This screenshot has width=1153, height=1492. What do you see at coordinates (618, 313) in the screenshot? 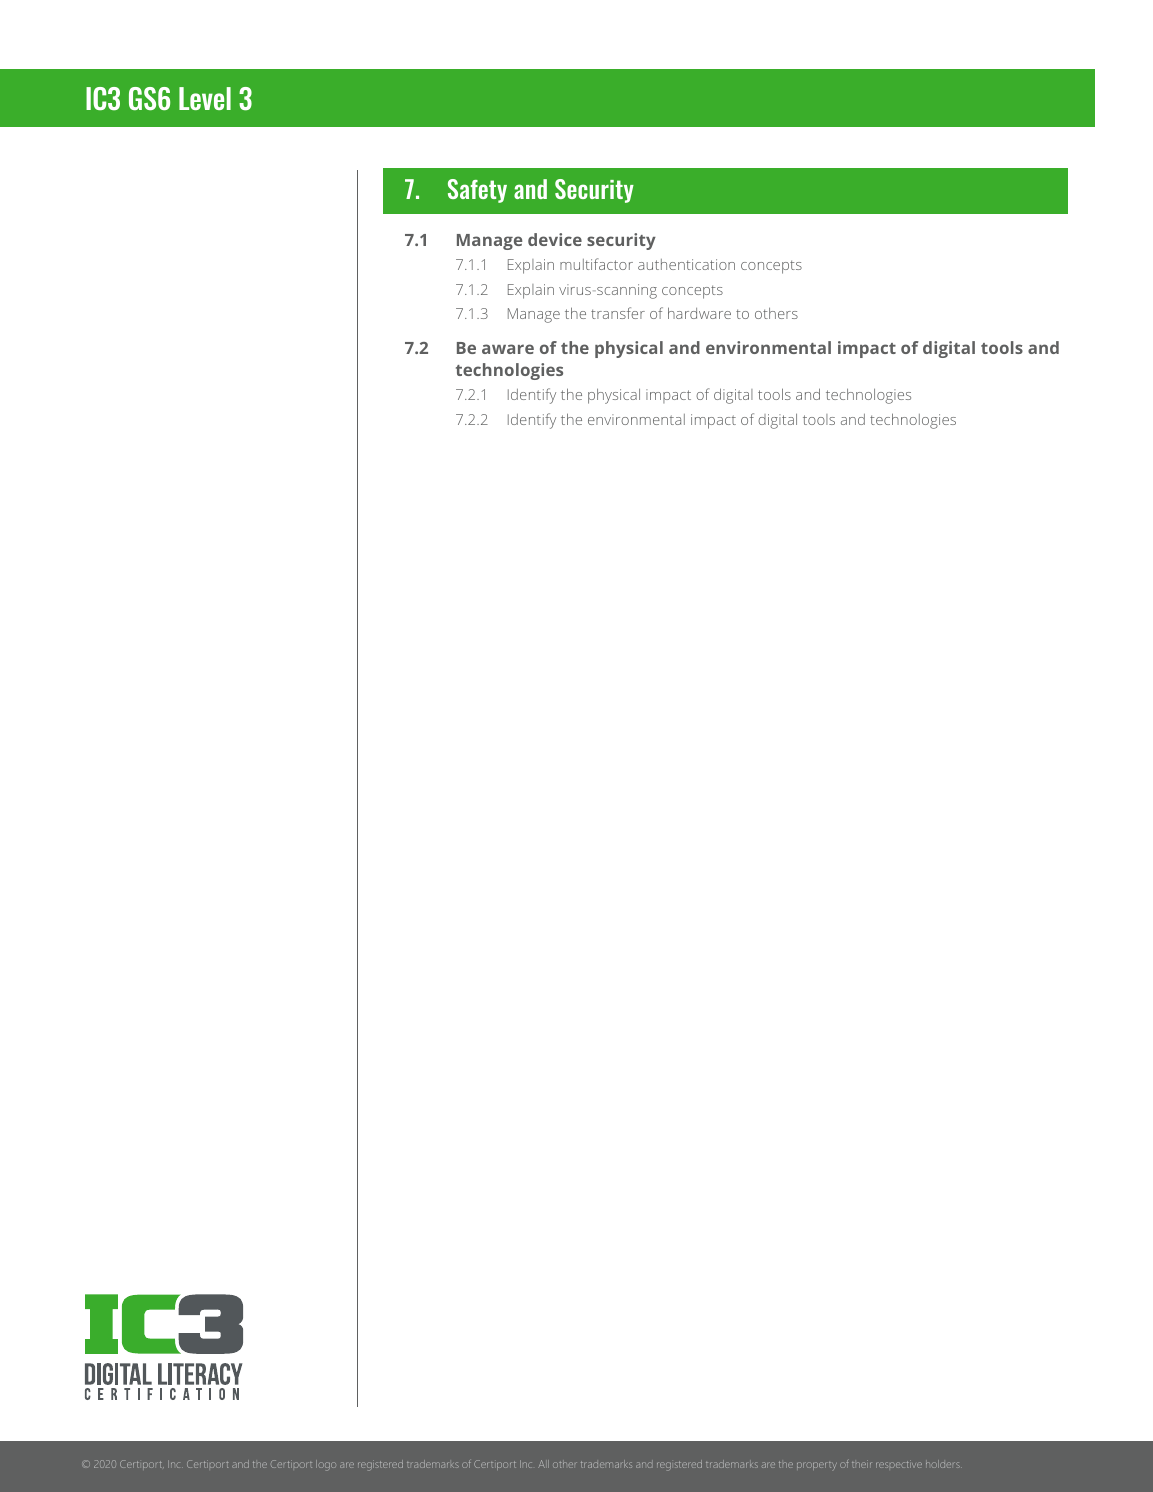
I see `transfer` at bounding box center [618, 313].
